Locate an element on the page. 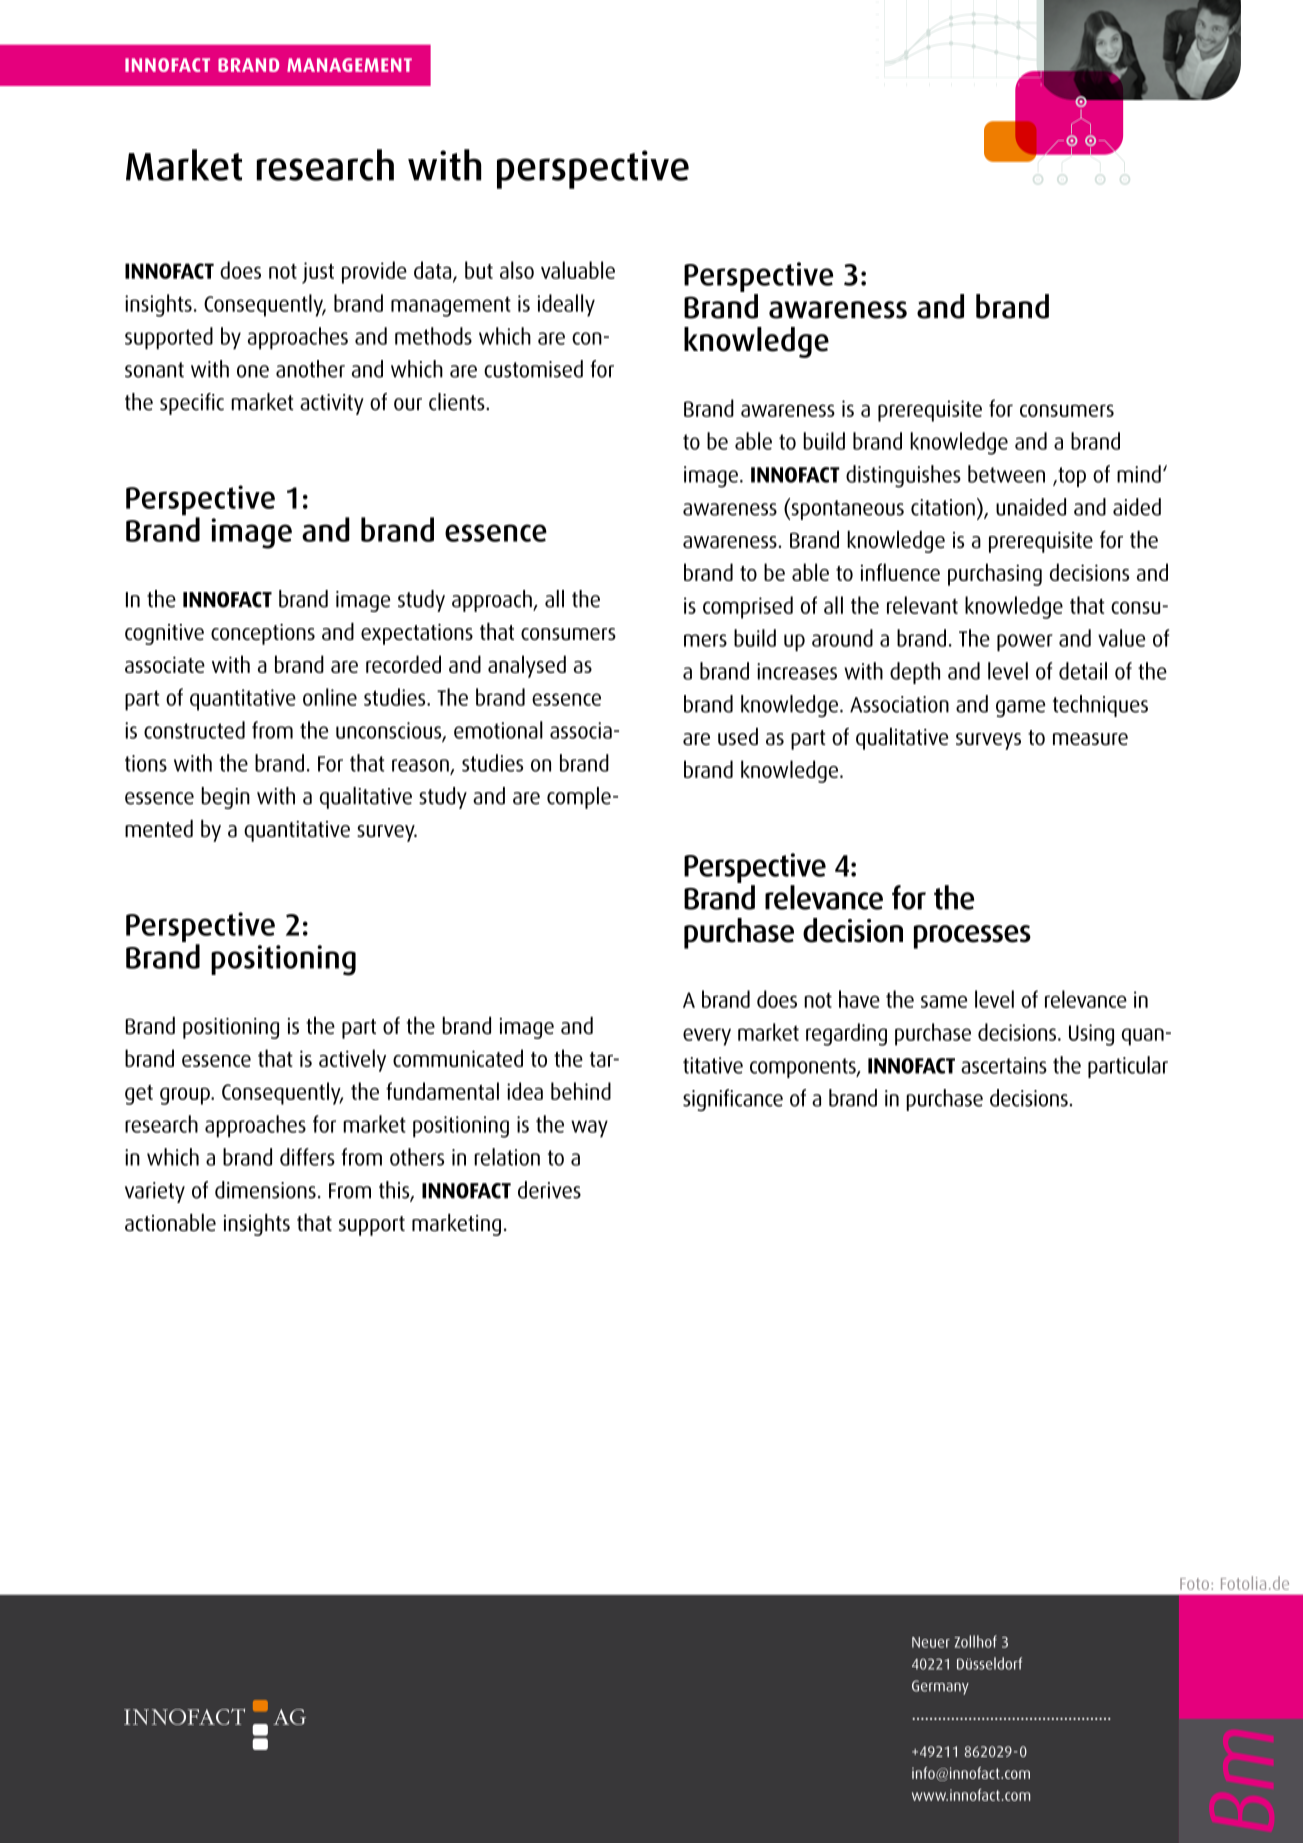 This document has height=1843, width=1303. customised is located at coordinates (533, 369).
